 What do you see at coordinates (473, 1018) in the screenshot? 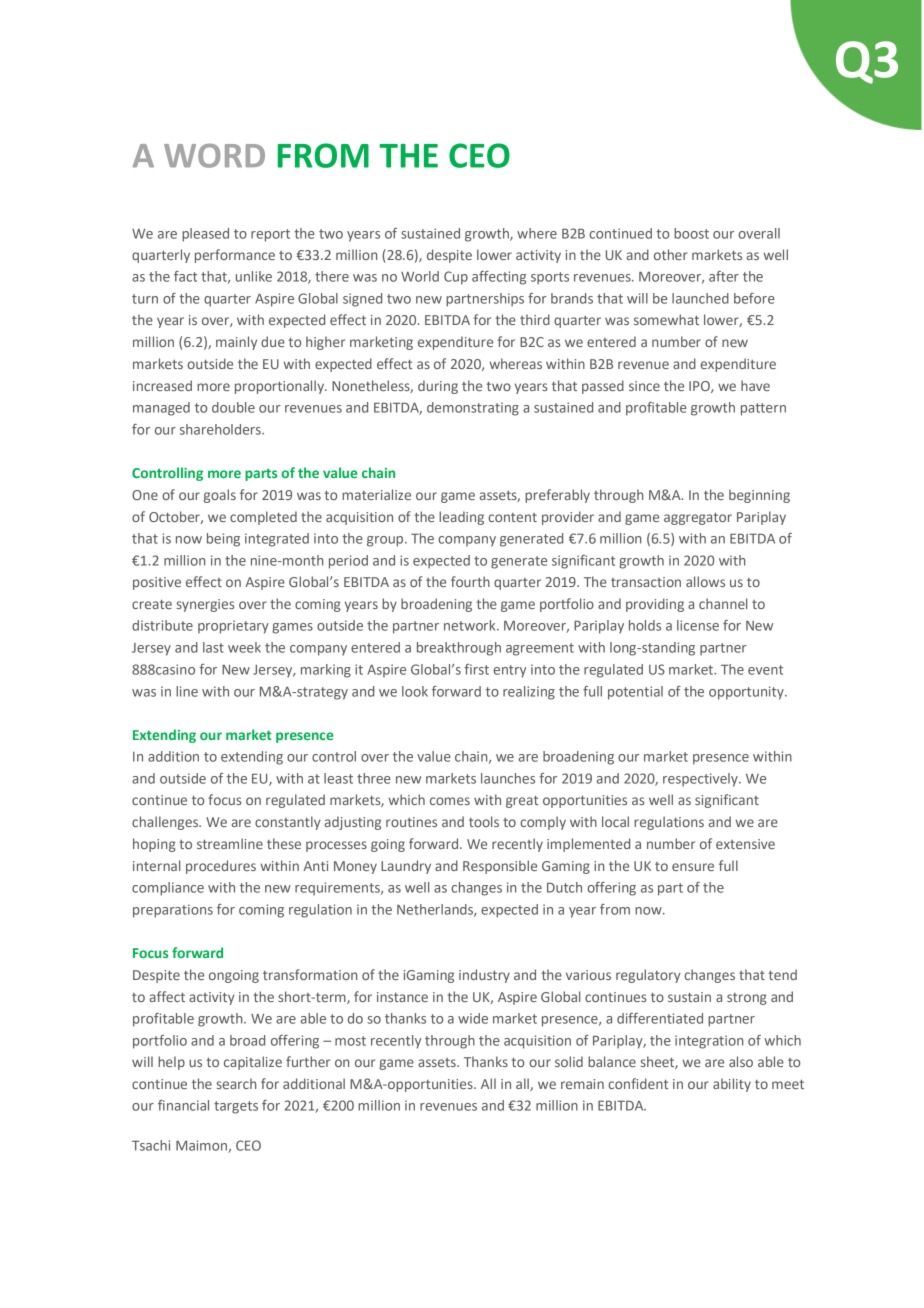
I see `wide` at bounding box center [473, 1018].
